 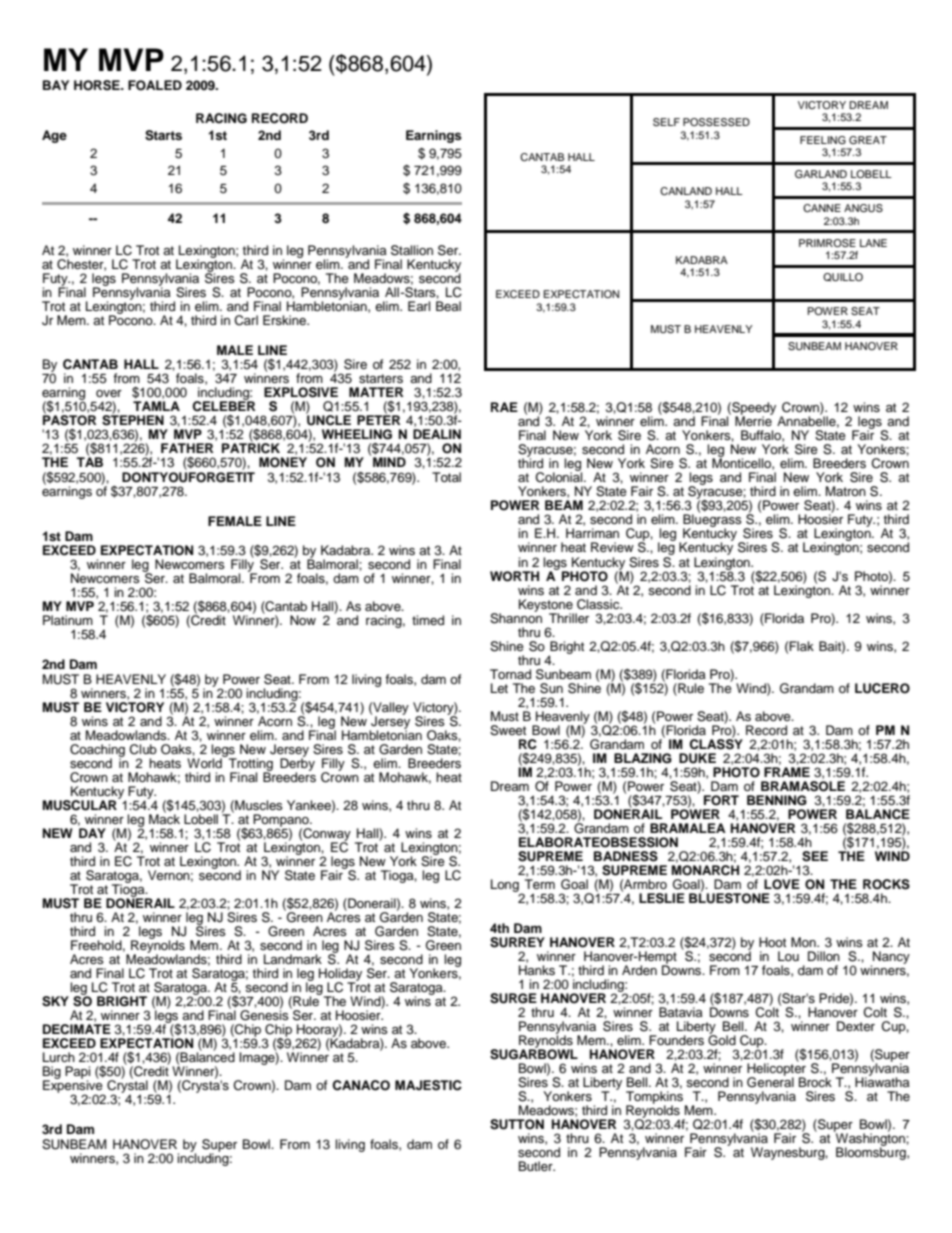 What do you see at coordinates (98, 85) in the screenshot?
I see `HORSE` at bounding box center [98, 85].
